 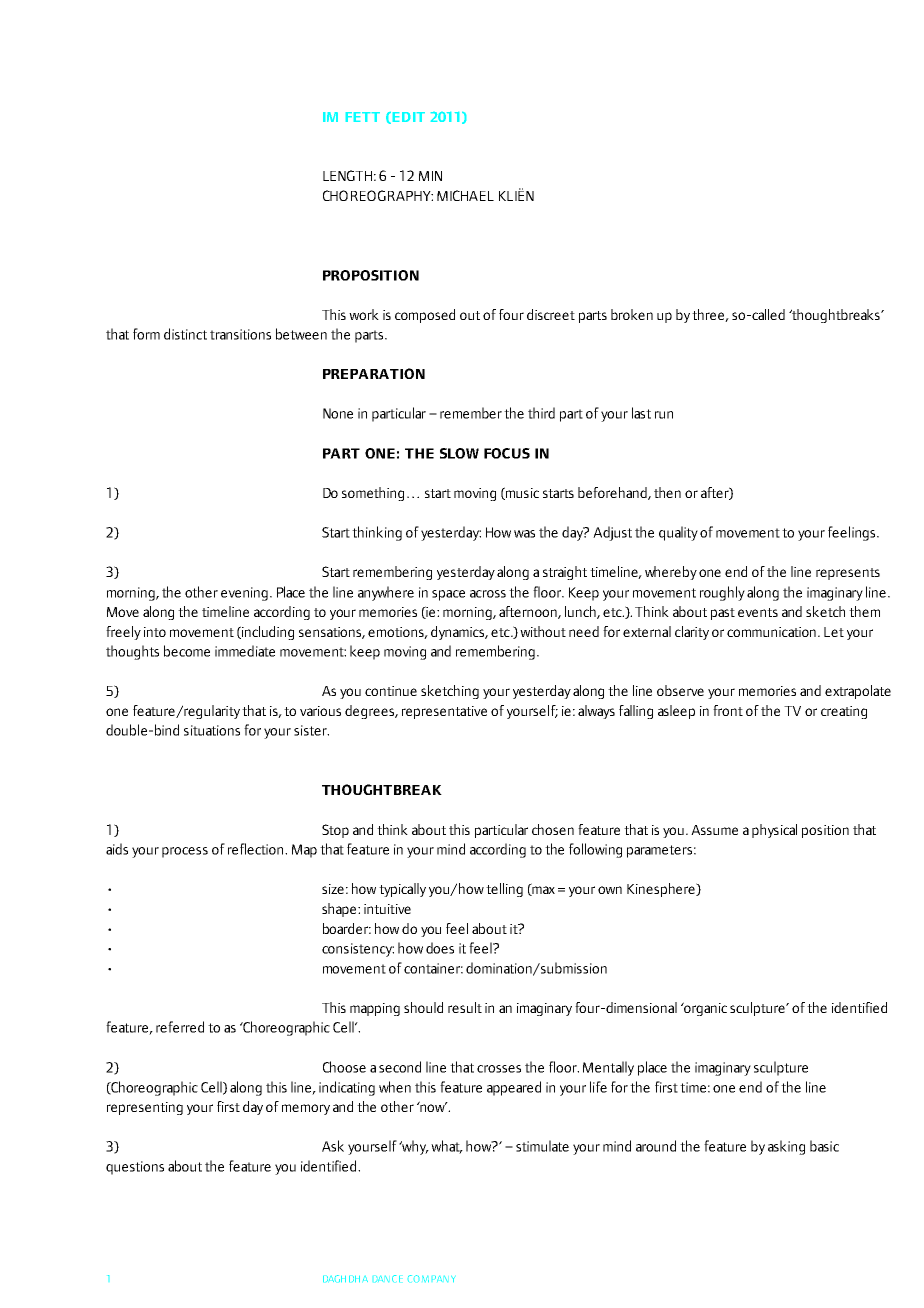 I want to click on representative, so click(x=444, y=712).
